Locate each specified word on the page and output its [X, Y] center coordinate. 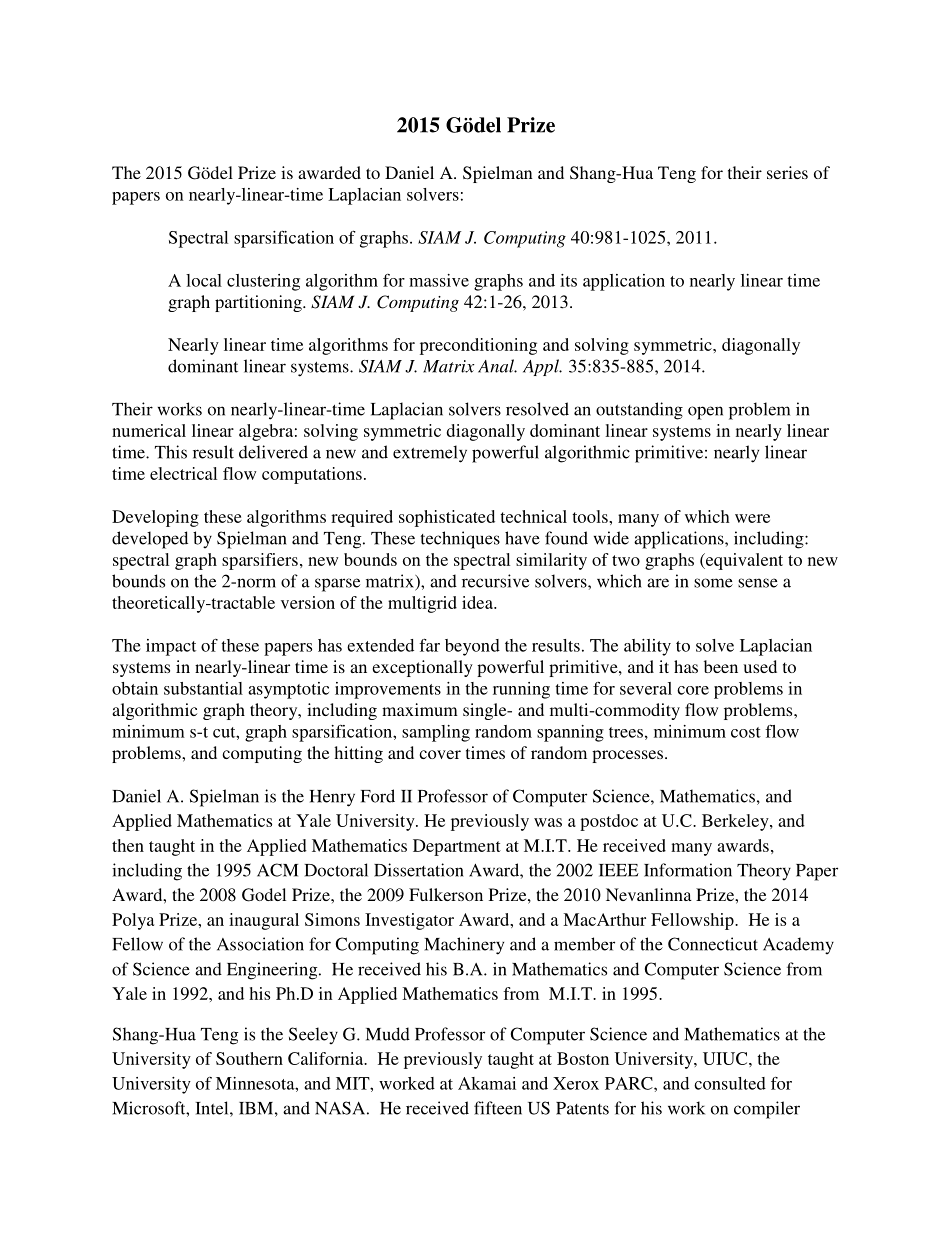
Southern [249, 1058]
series [787, 172]
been [721, 666]
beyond [472, 647]
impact [171, 647]
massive [439, 280]
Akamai [487, 1083]
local [204, 280]
